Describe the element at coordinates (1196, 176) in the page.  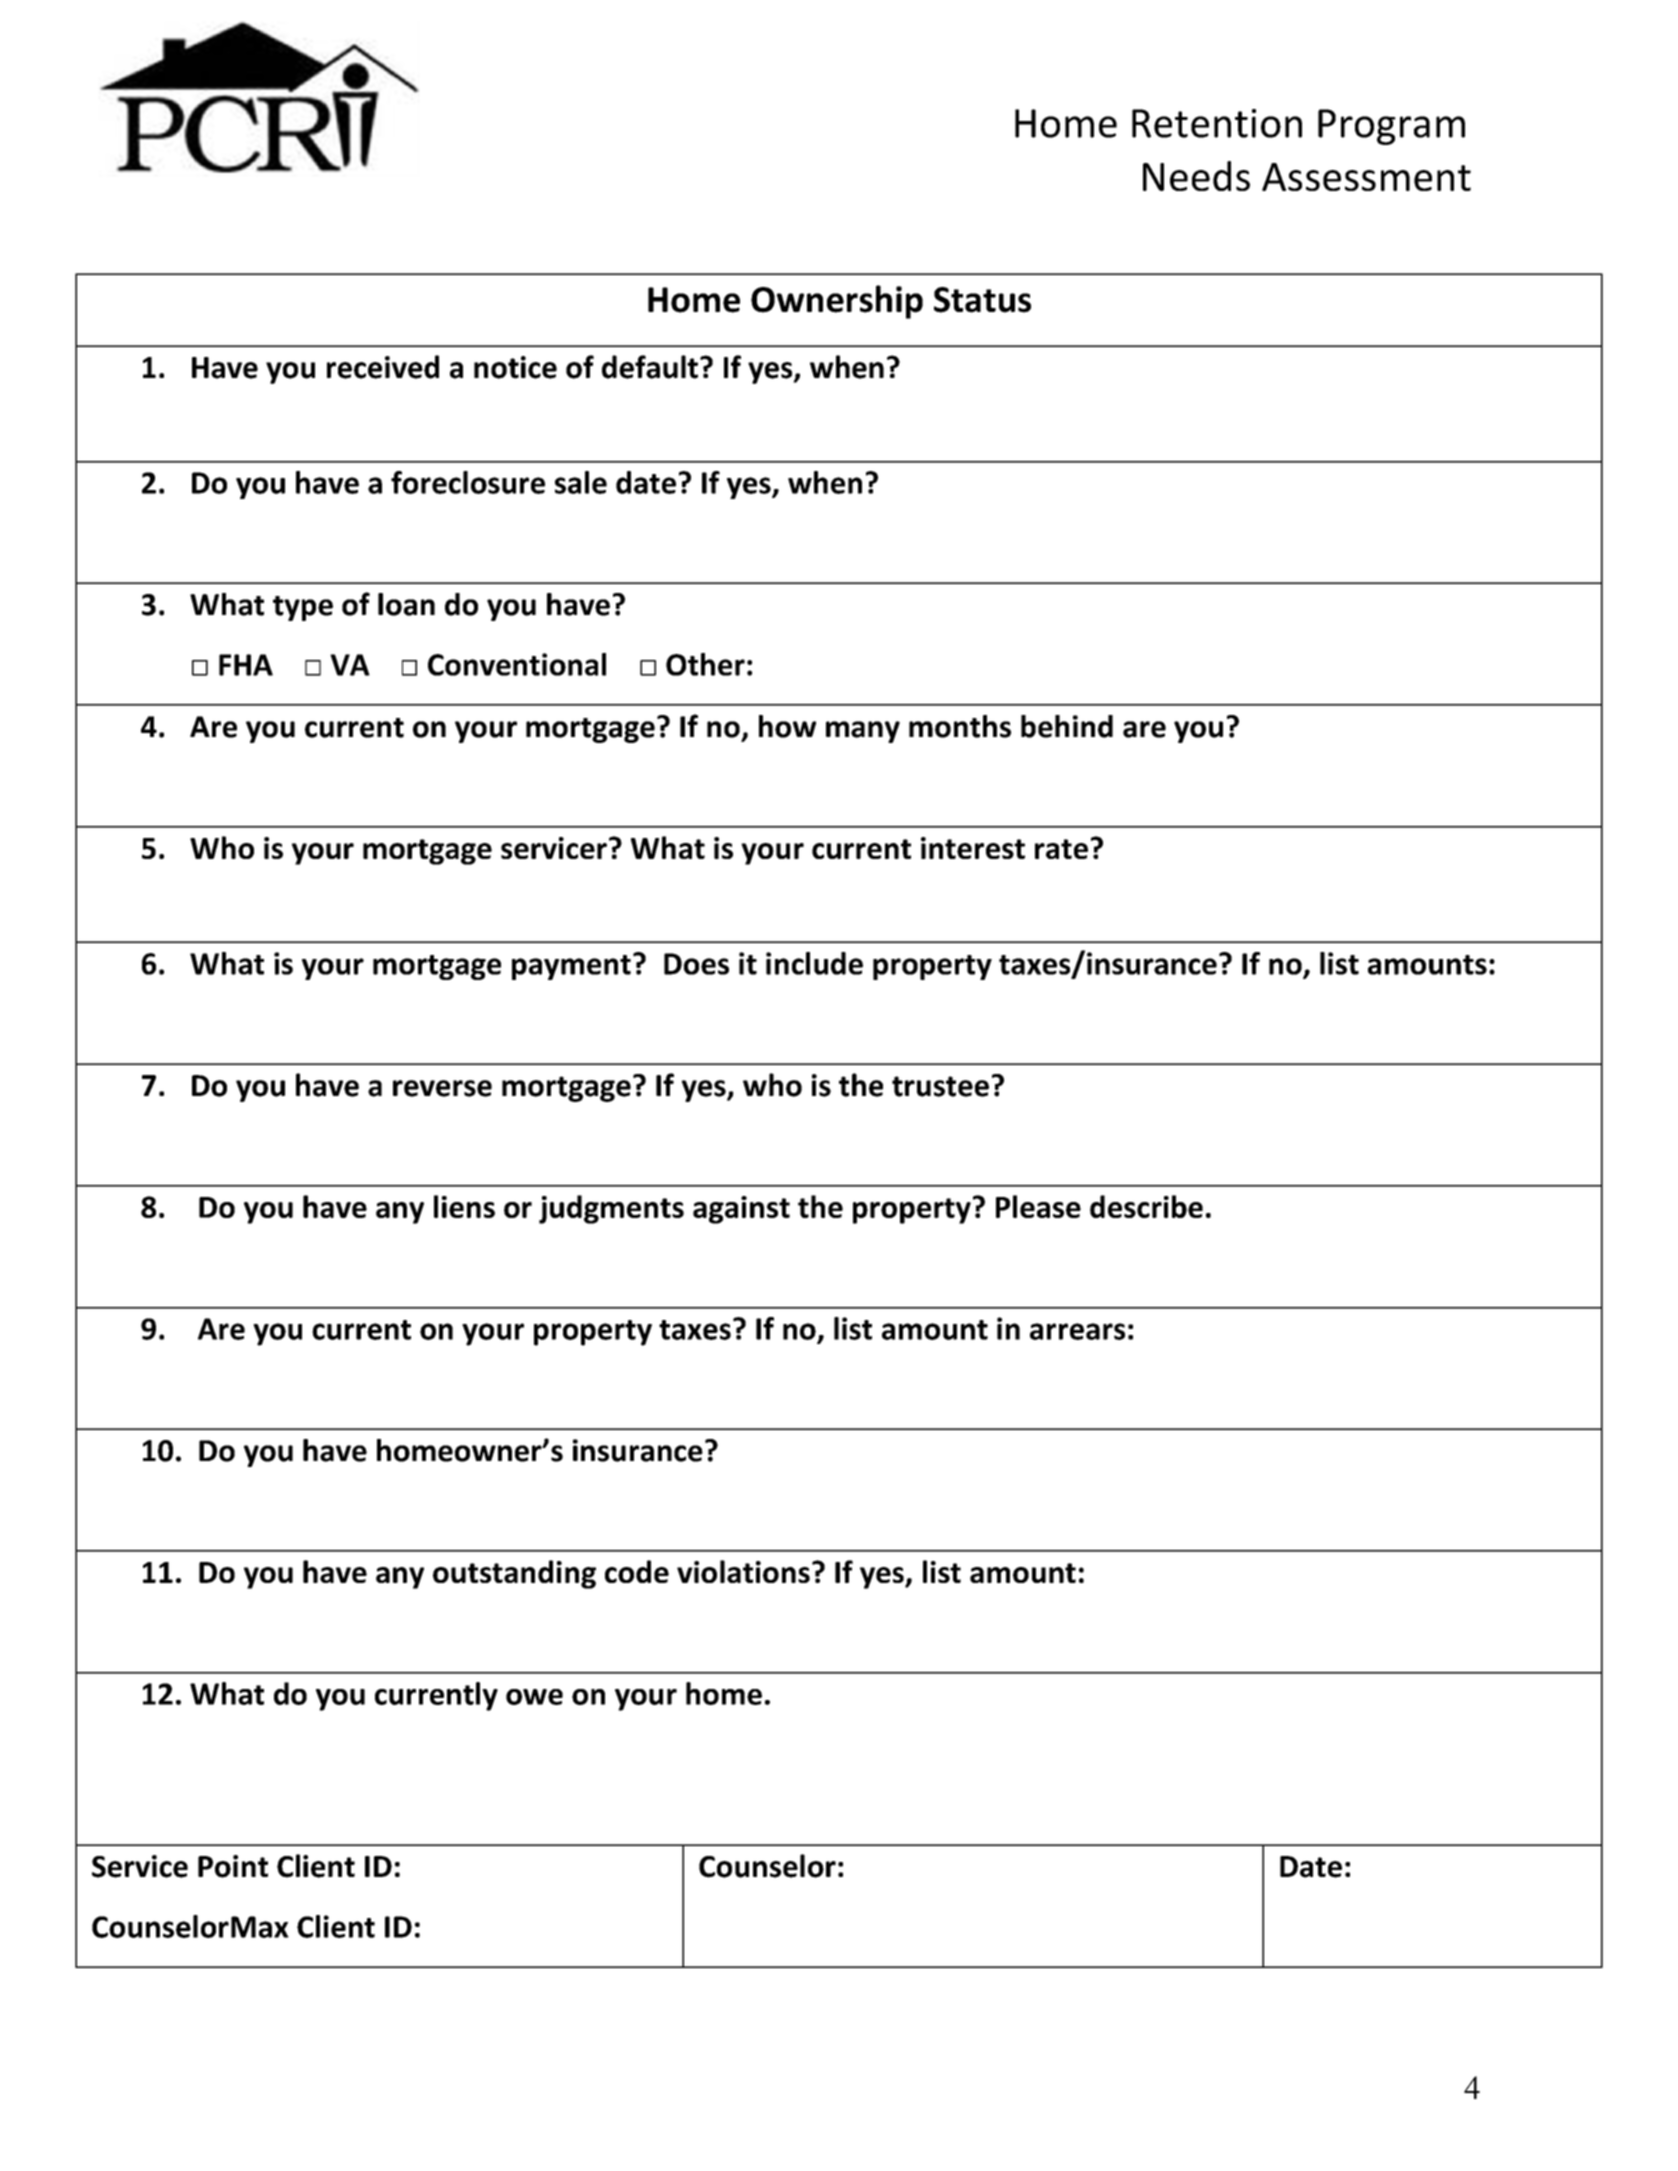
I see `Needs` at that location.
